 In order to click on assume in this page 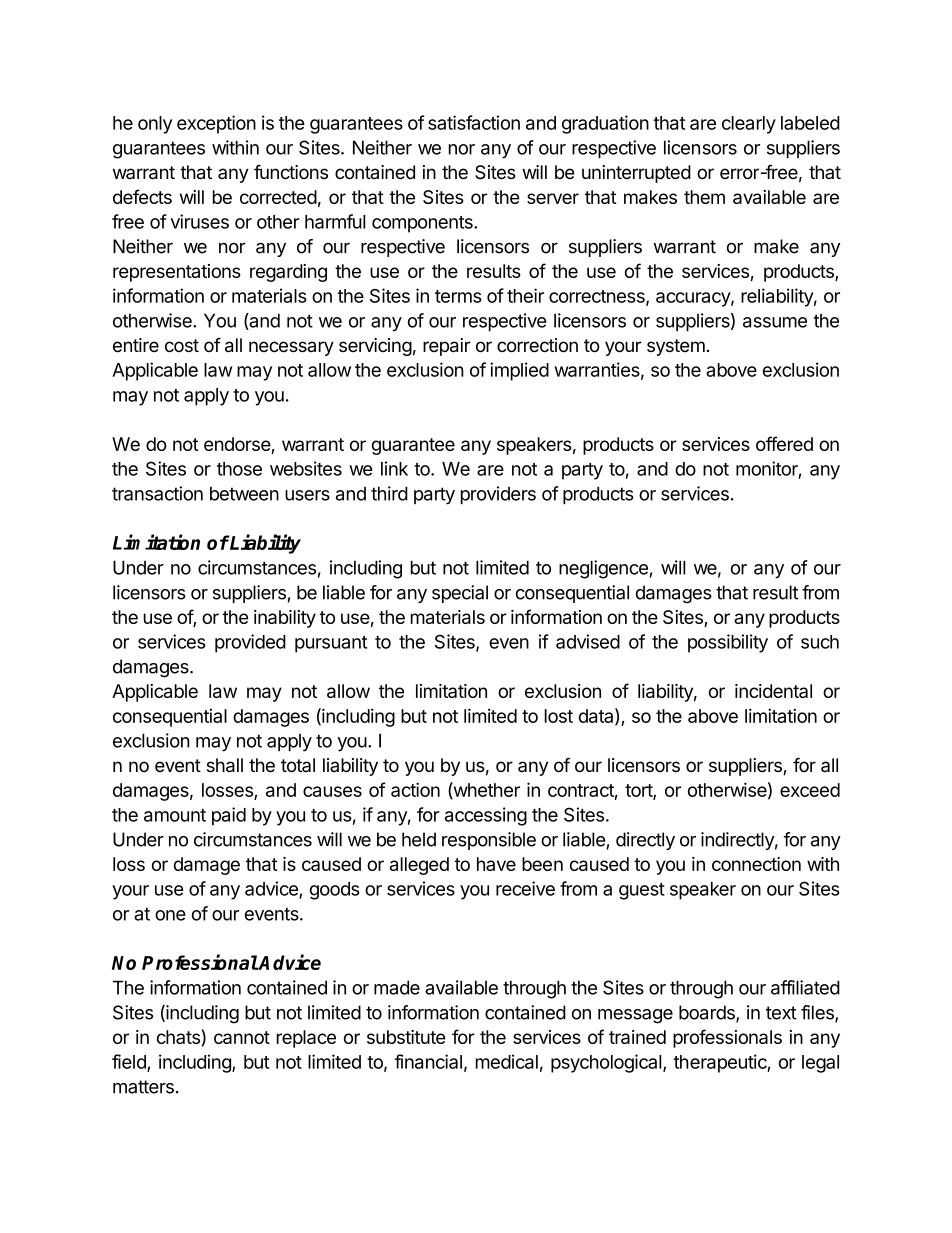, I will do `click(775, 322)`.
